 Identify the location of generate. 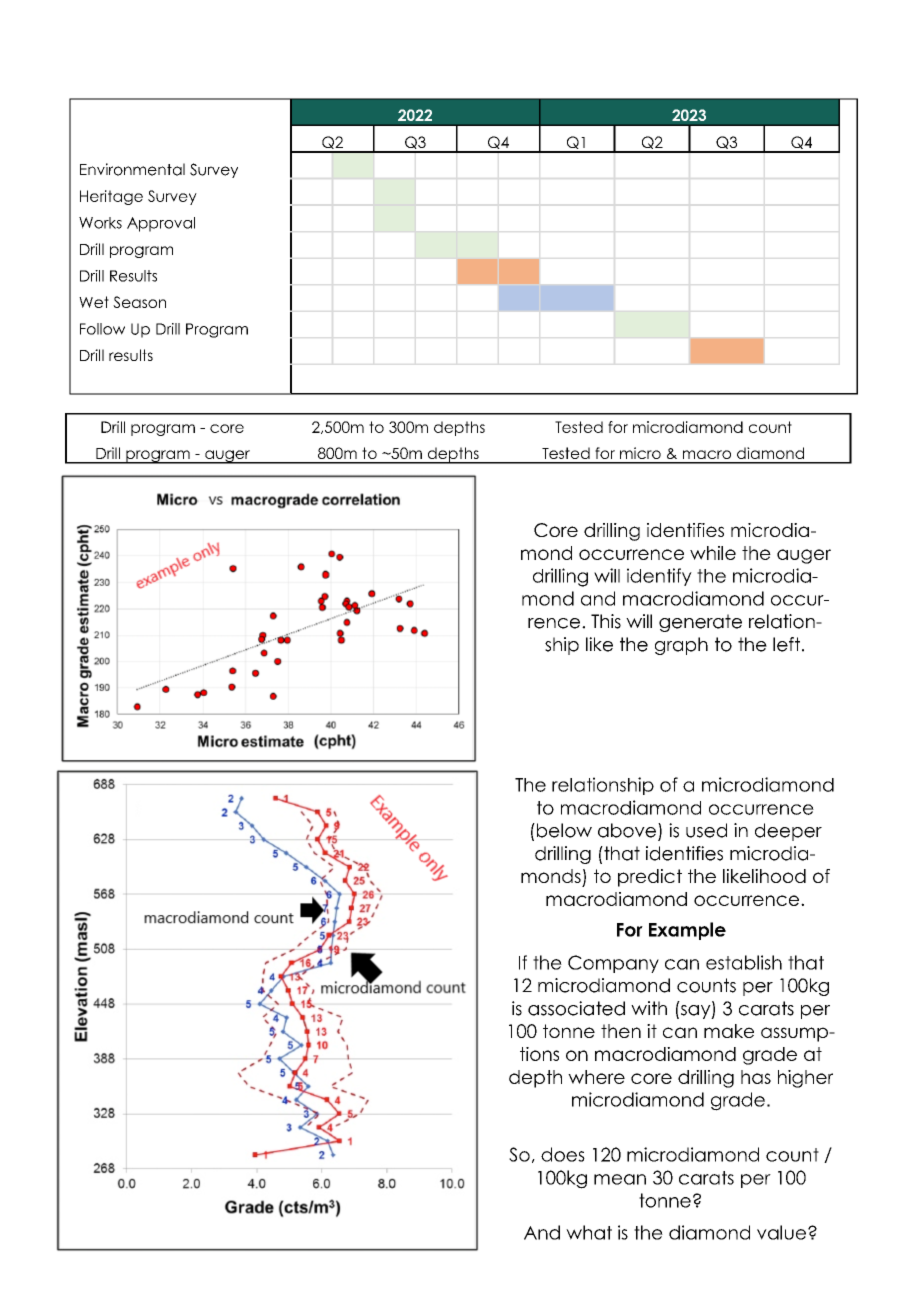
(700, 623).
